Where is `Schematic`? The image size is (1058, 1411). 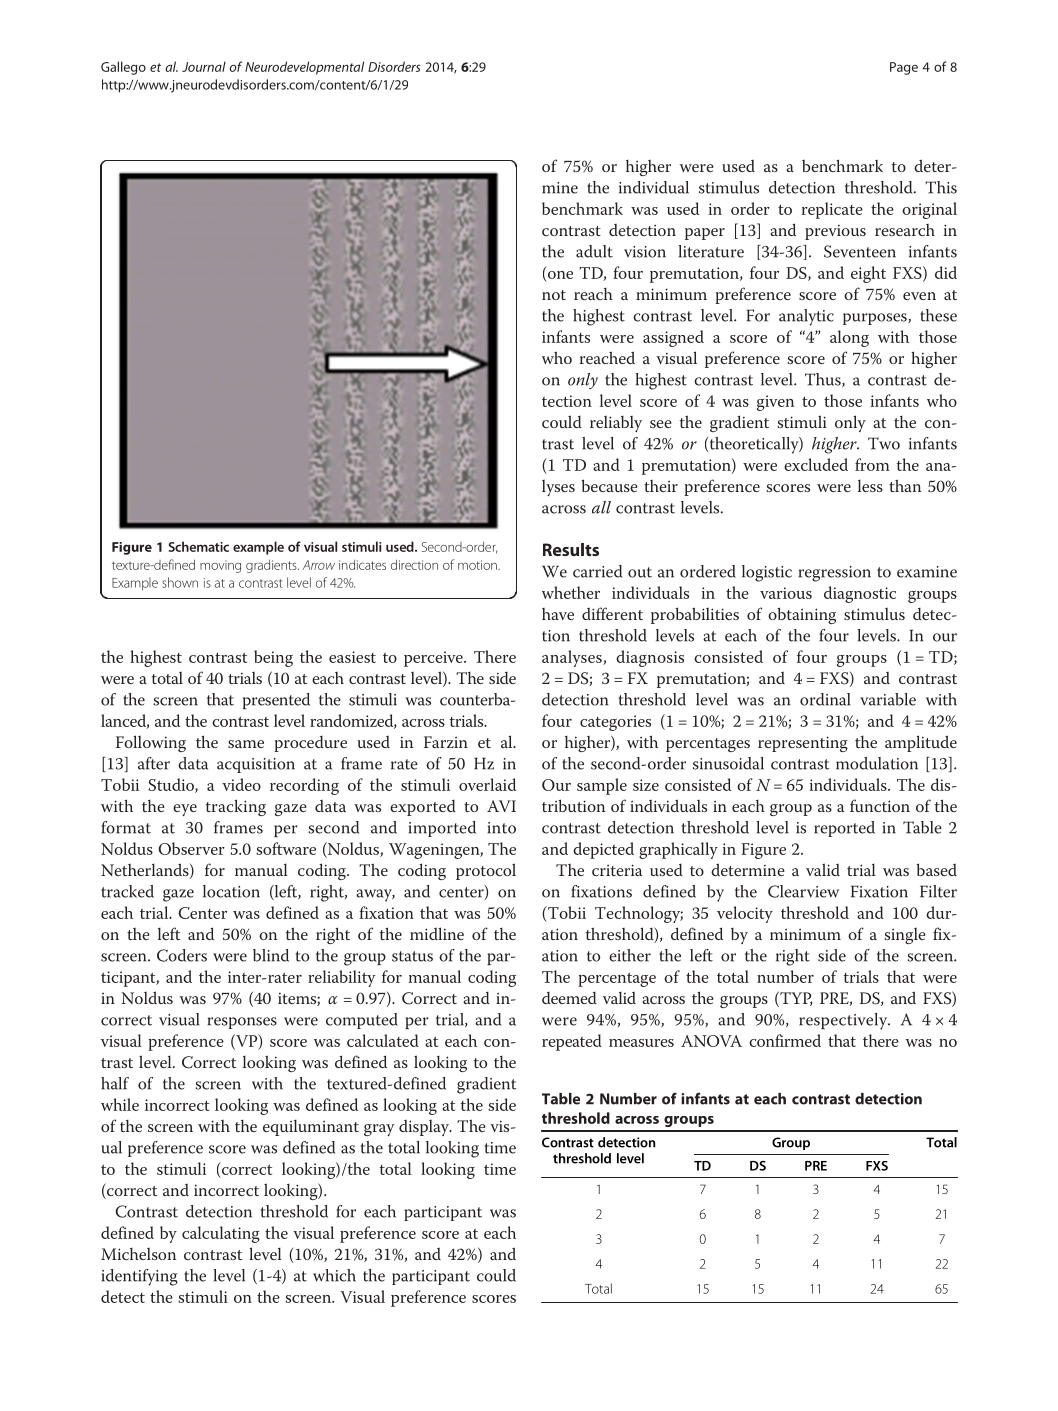 Schematic is located at coordinates (199, 546).
